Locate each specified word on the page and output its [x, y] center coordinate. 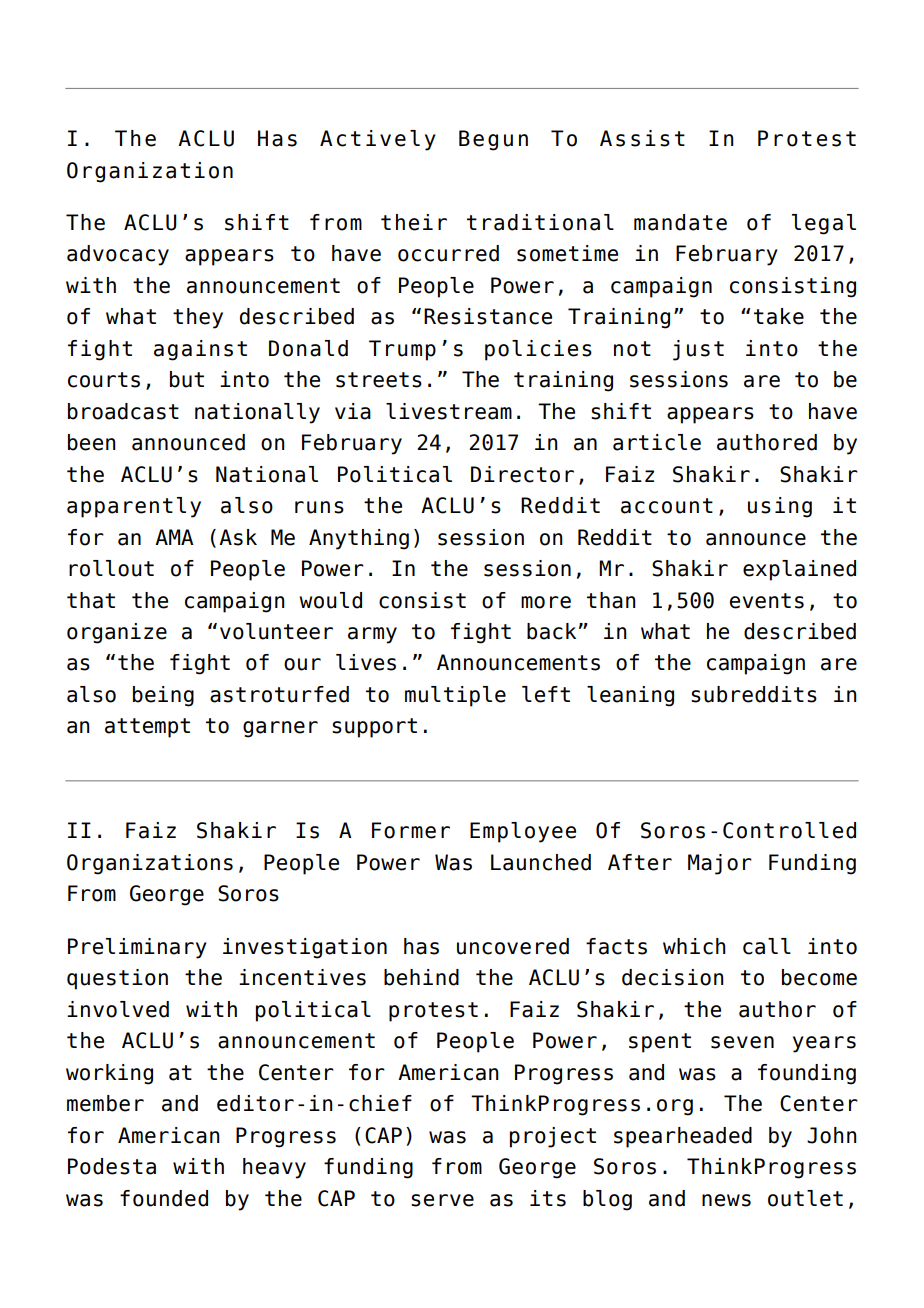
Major [720, 864]
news [726, 1200]
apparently [134, 507]
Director [522, 474]
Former [411, 830]
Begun [493, 140]
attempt [147, 728]
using [780, 507]
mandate [680, 222]
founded [164, 1198]
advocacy [118, 255]
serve [442, 1200]
